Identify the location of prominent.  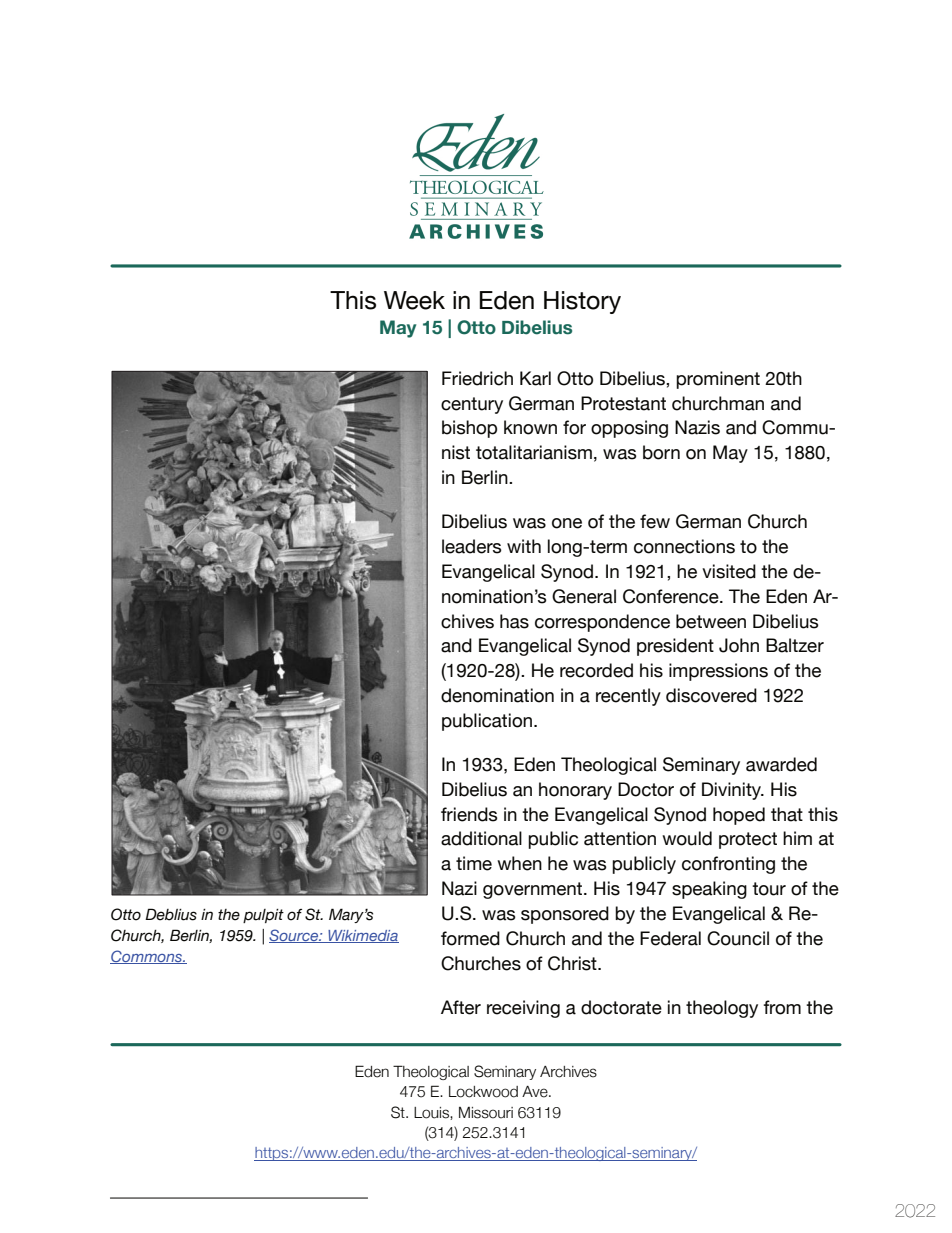
(718, 380).
